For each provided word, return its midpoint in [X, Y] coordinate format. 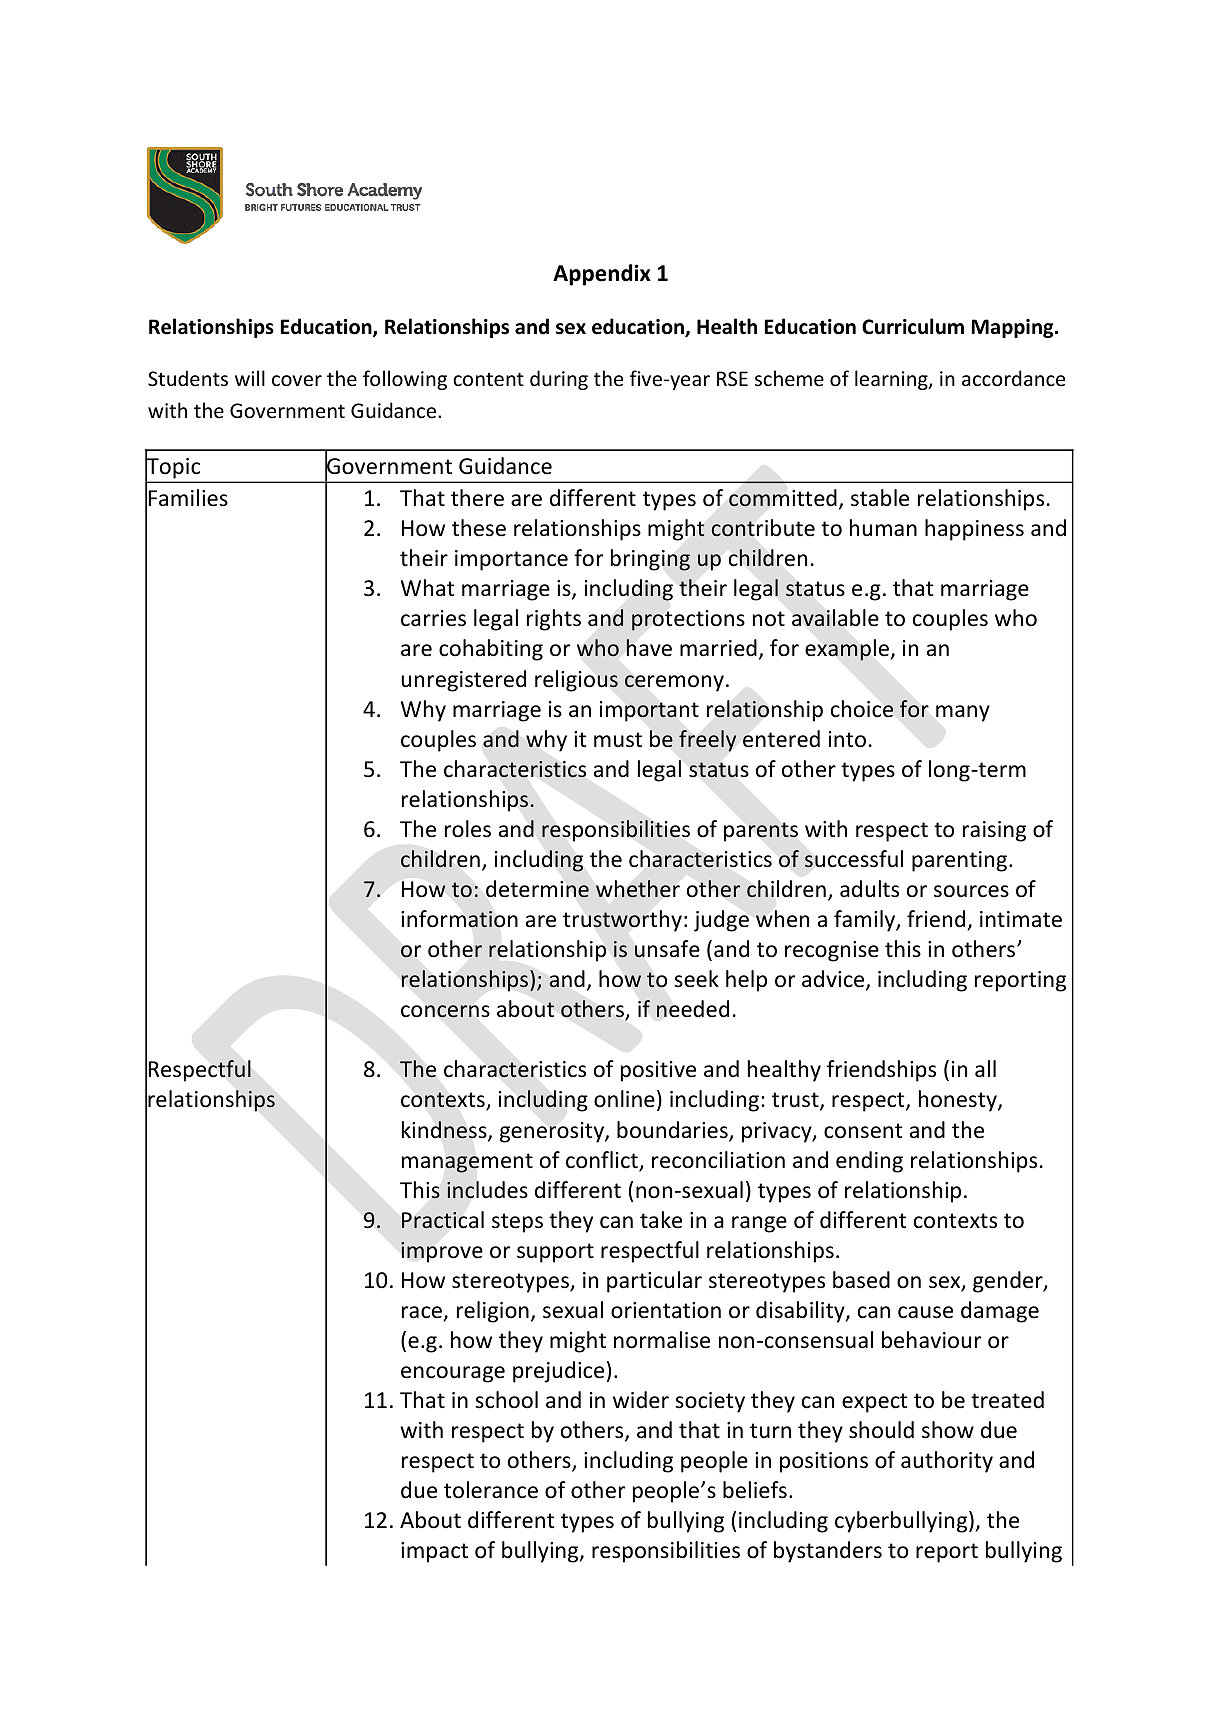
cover [297, 381]
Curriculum [913, 326]
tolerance [491, 1490]
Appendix [602, 275]
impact [434, 1552]
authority [947, 1462]
